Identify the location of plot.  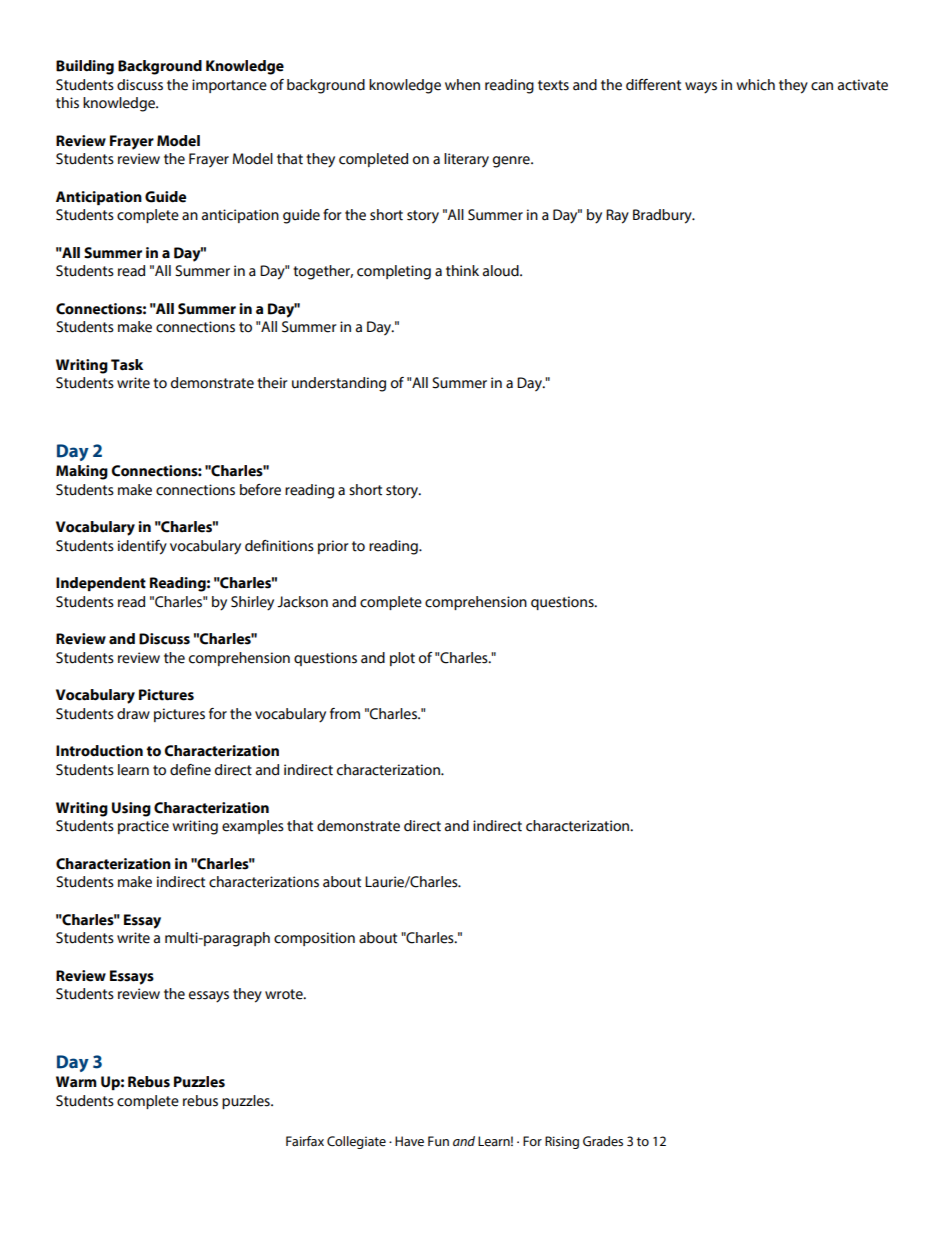
(402, 659).
